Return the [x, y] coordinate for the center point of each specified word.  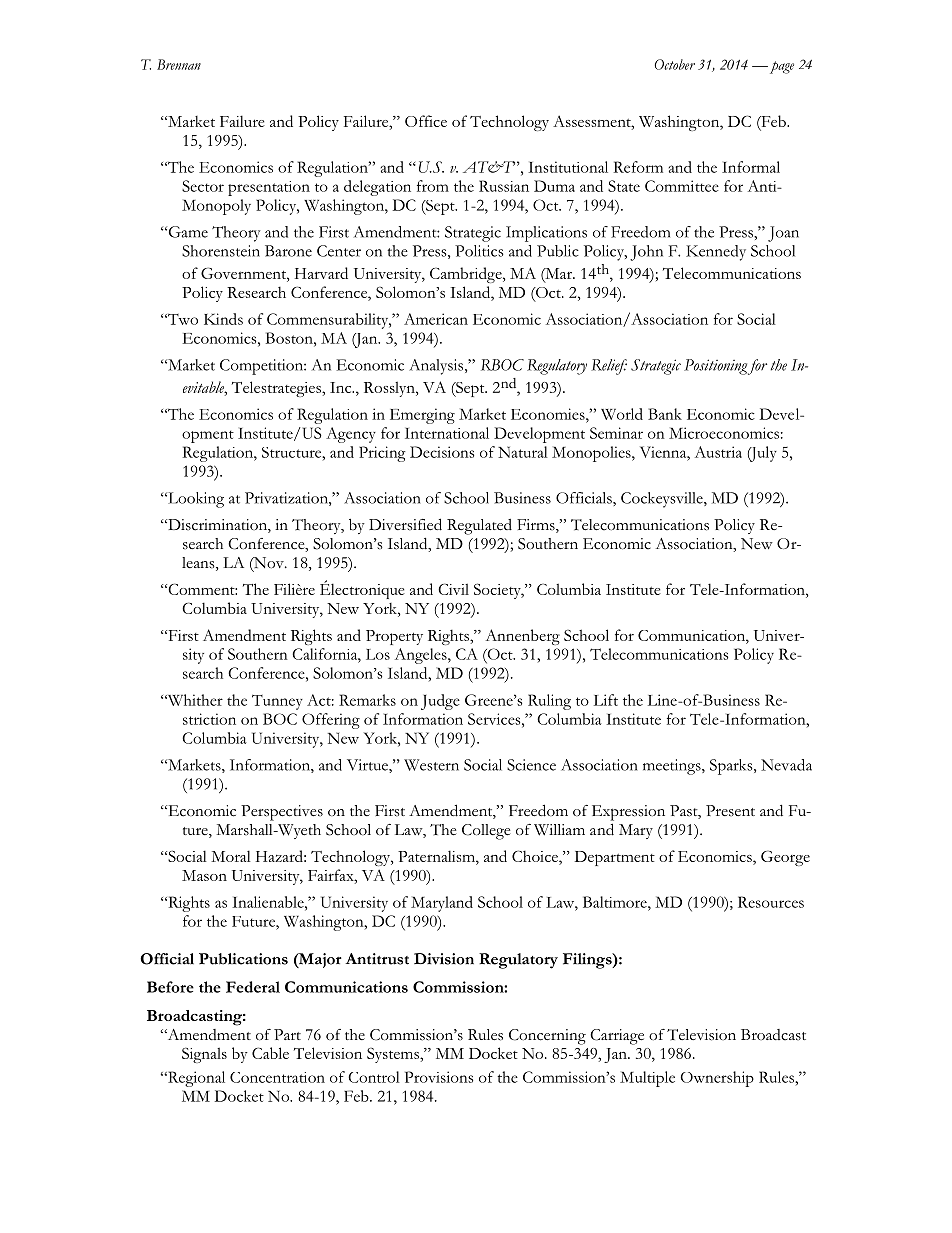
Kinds [223, 319]
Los [378, 654]
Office [426, 121]
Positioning [715, 367]
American [436, 319]
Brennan [179, 64]
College [486, 832]
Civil [453, 589]
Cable [270, 1053]
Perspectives [282, 813]
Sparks [732, 767]
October [675, 64]
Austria [718, 452]
